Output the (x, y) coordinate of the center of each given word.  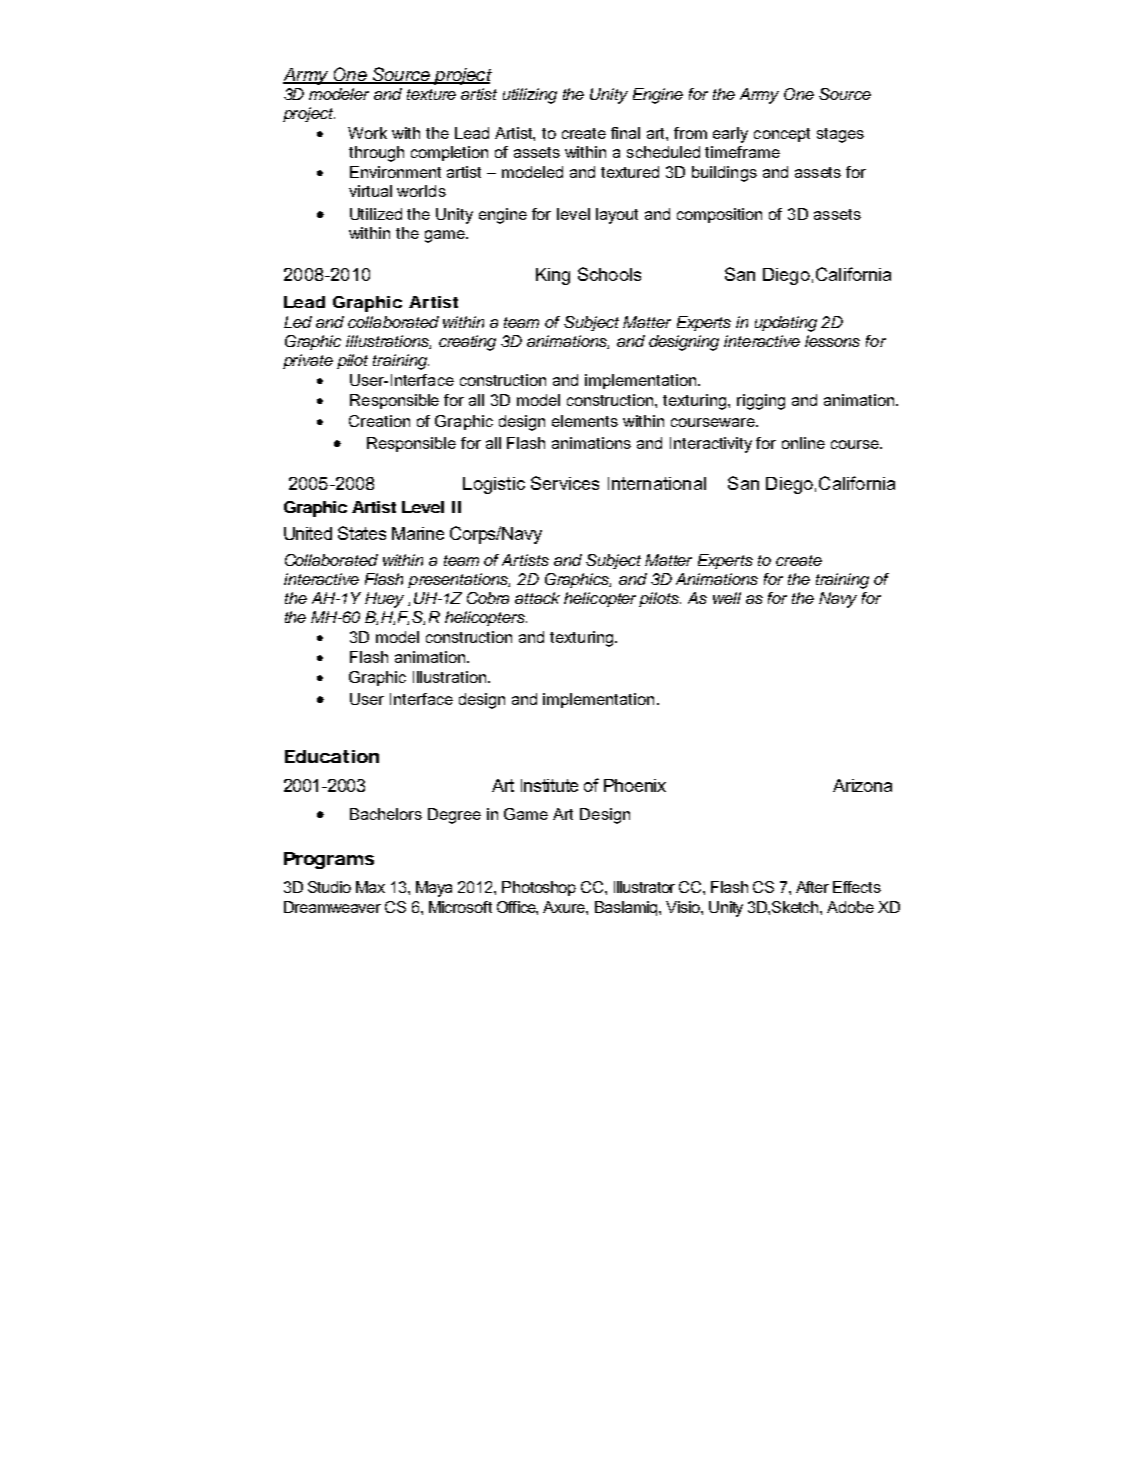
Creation (379, 421)
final (625, 133)
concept (782, 135)
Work (367, 133)
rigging (761, 402)
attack (537, 598)
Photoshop (539, 888)
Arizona (862, 785)
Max (370, 887)
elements (585, 421)
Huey (384, 600)
